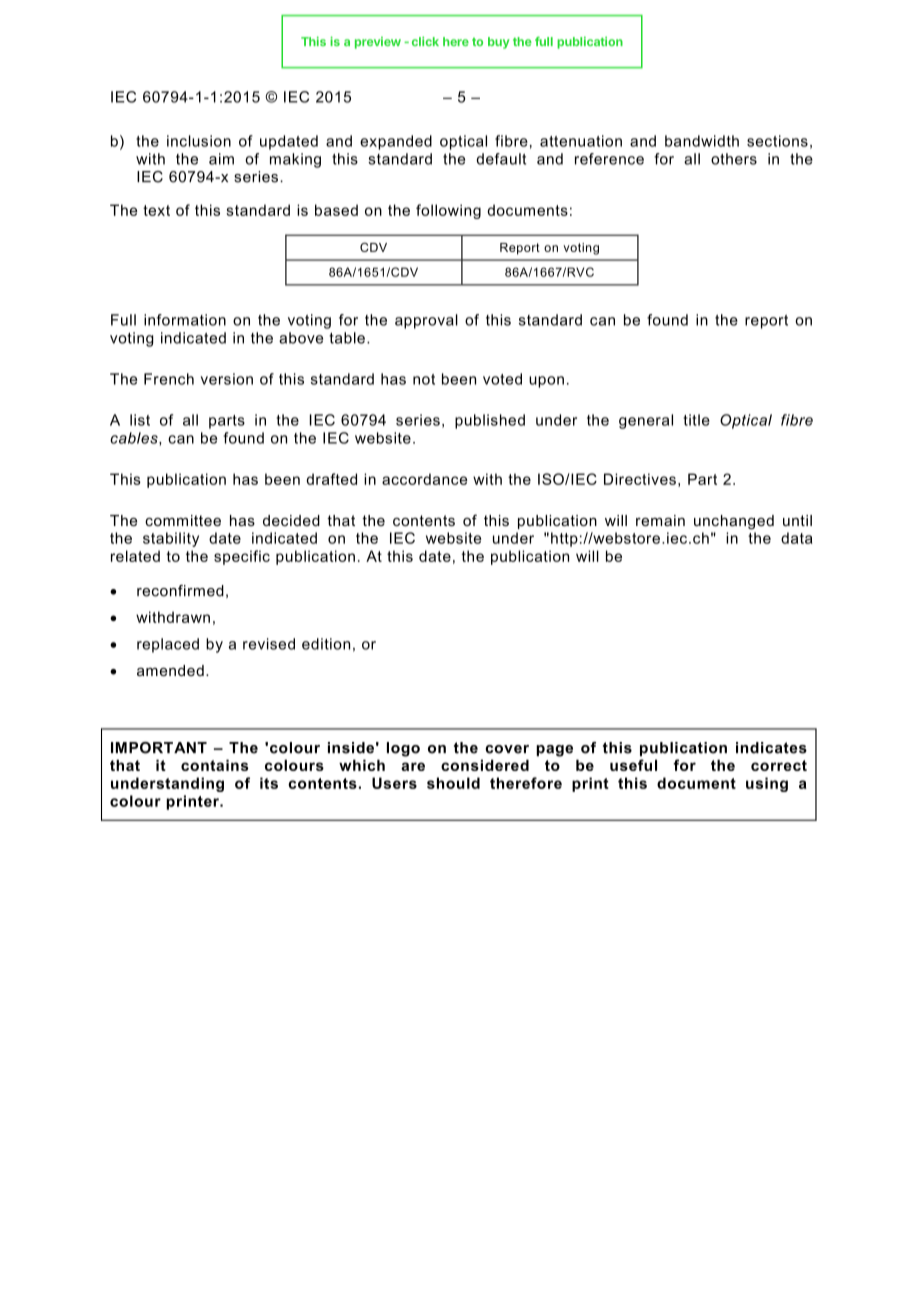  I want to click on considered, so click(485, 765).
